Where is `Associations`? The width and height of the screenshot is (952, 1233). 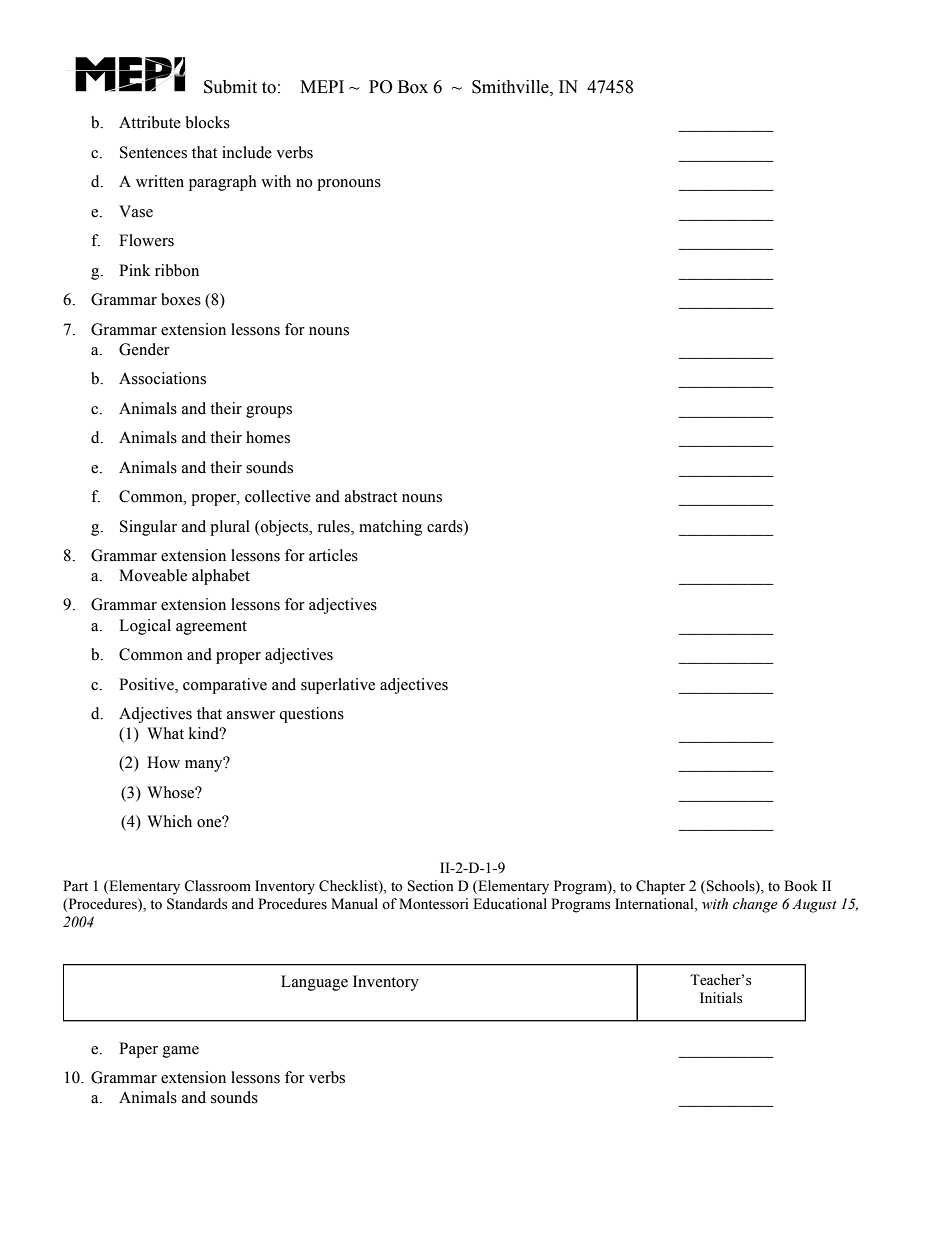
Associations is located at coordinates (162, 378).
